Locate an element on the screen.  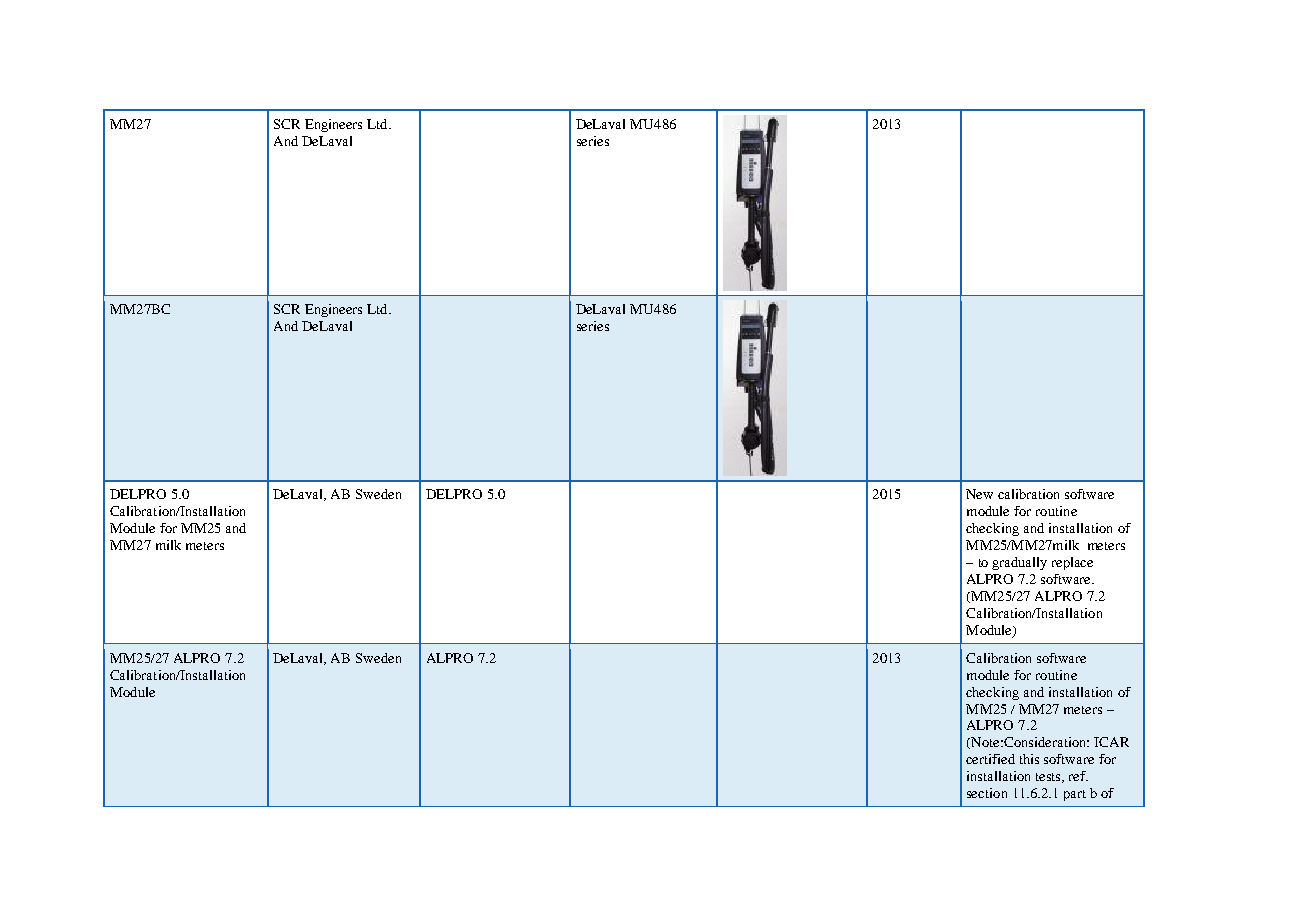
tests is located at coordinates (1050, 778).
